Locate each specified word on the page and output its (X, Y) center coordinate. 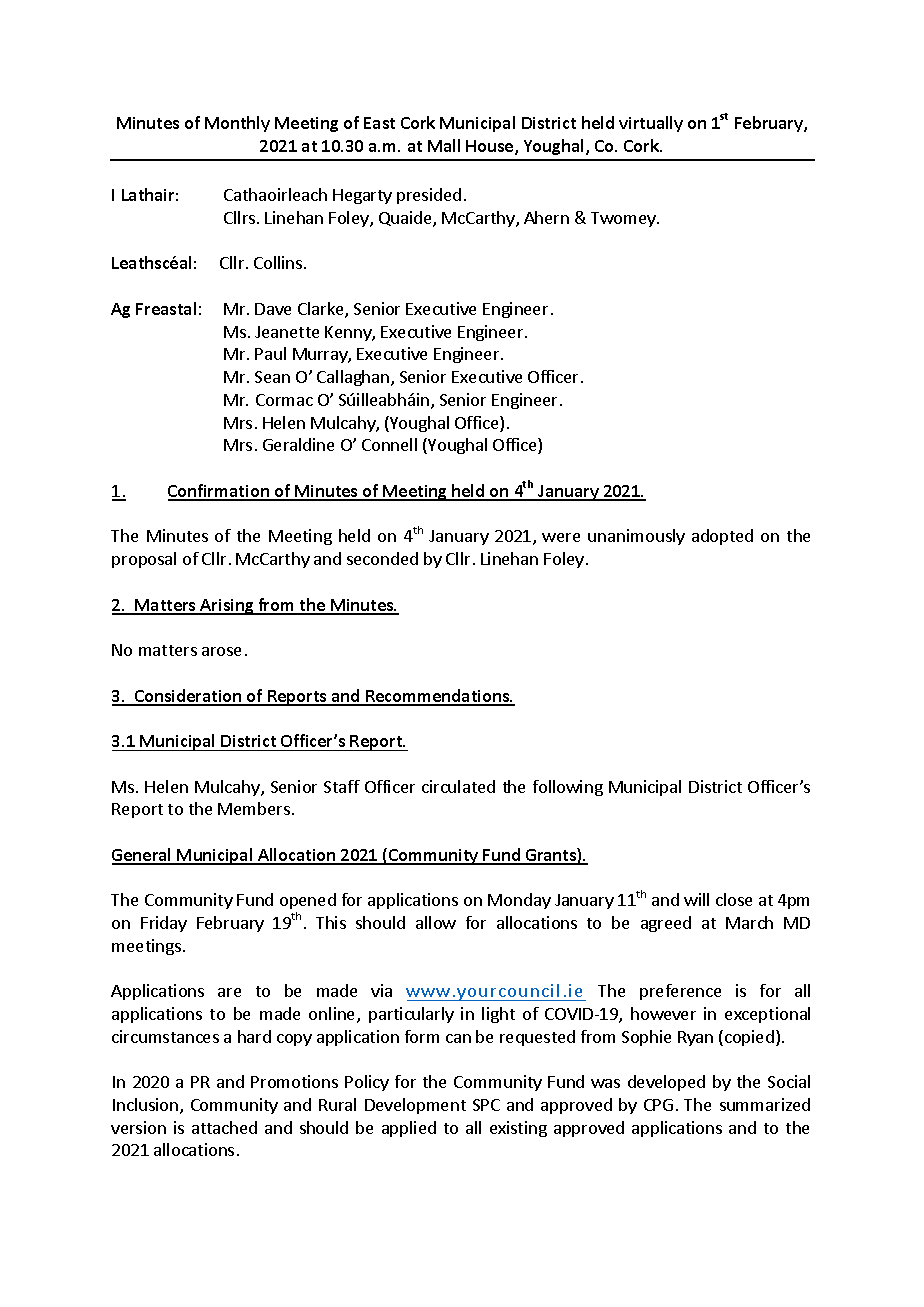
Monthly (237, 124)
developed (666, 1083)
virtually (651, 124)
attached (224, 1127)
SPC (486, 1105)
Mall (444, 145)
